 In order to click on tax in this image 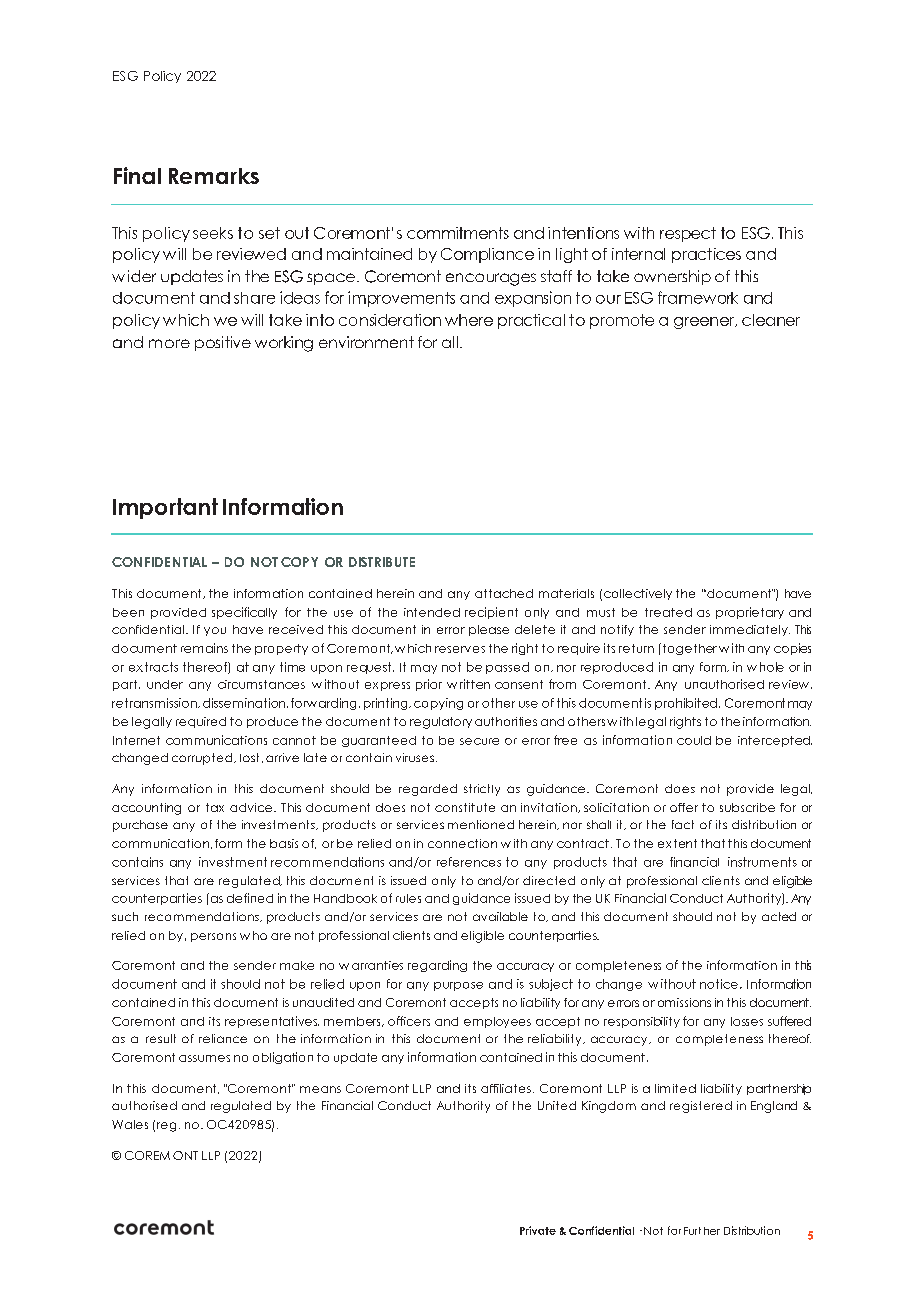, I will do `click(215, 807)`.
